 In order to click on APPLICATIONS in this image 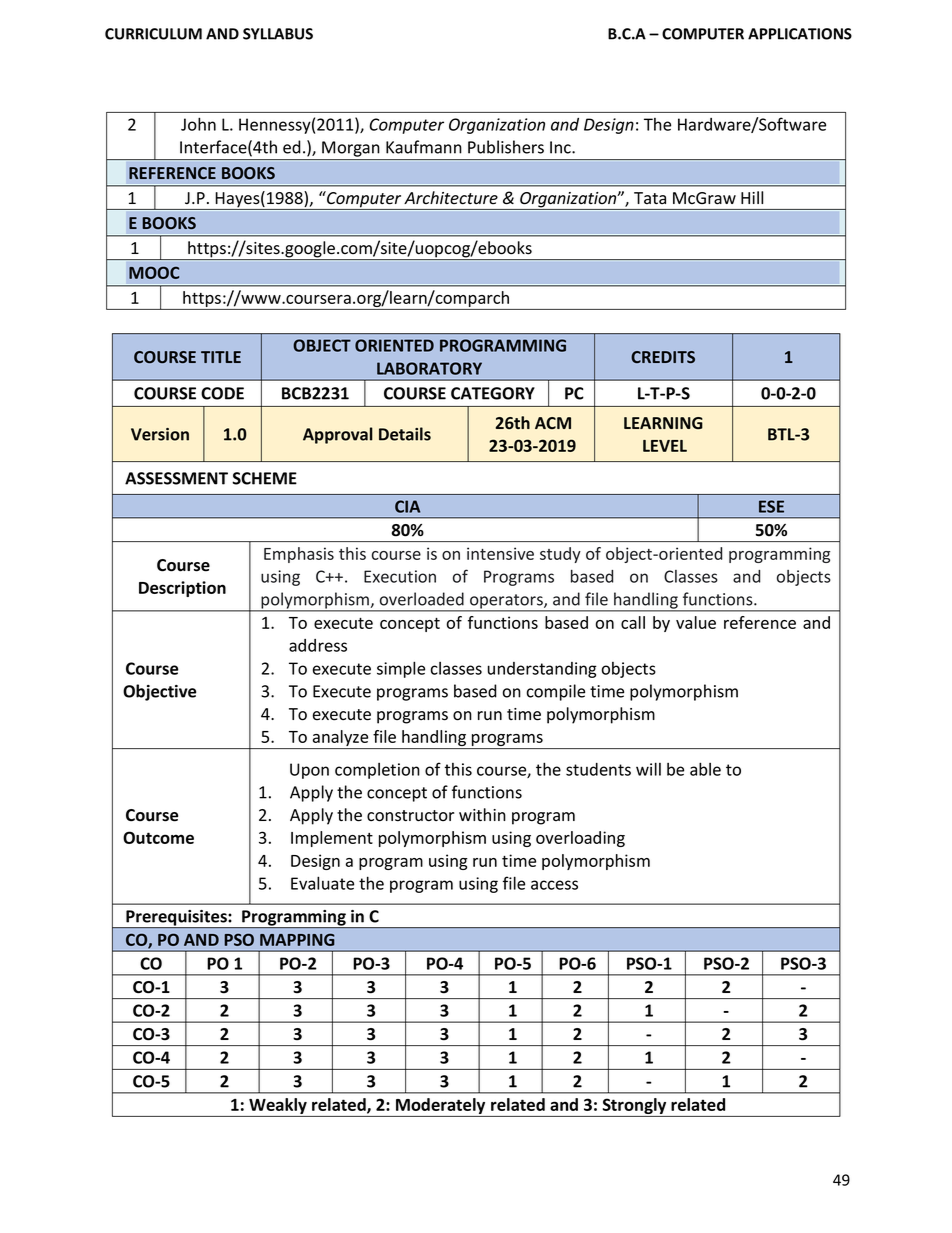, I will do `click(800, 34)`.
